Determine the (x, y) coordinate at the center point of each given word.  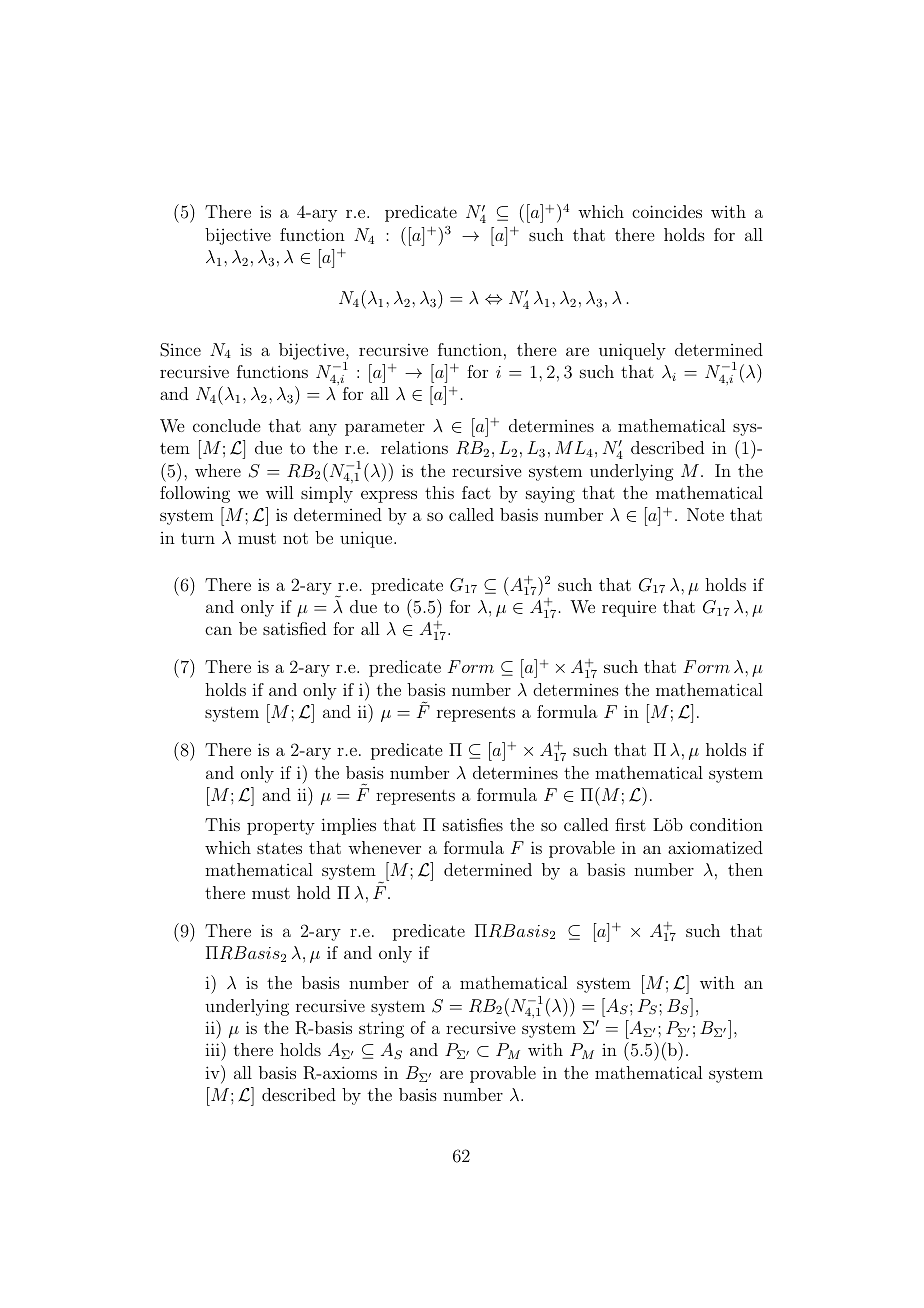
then (745, 869)
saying (550, 494)
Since (180, 350)
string (381, 1029)
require (629, 608)
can (218, 630)
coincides (667, 211)
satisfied (294, 628)
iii (213, 1049)
